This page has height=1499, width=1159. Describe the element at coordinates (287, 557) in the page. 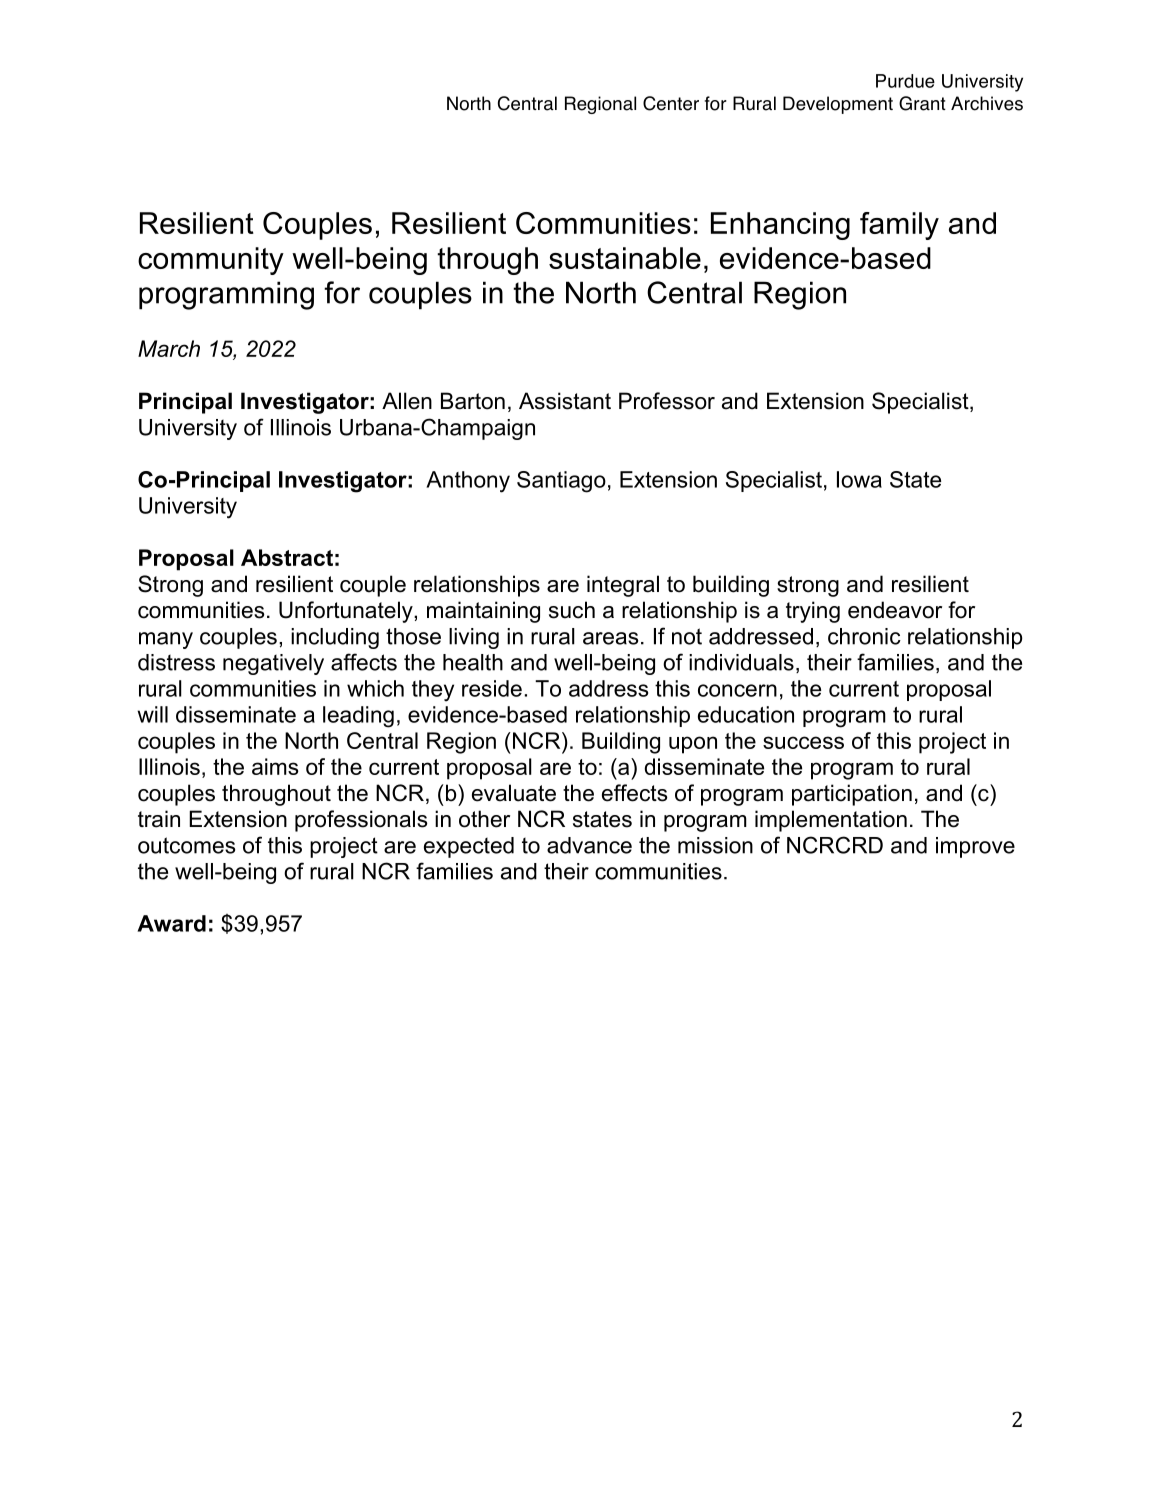

I see `Abstract` at that location.
